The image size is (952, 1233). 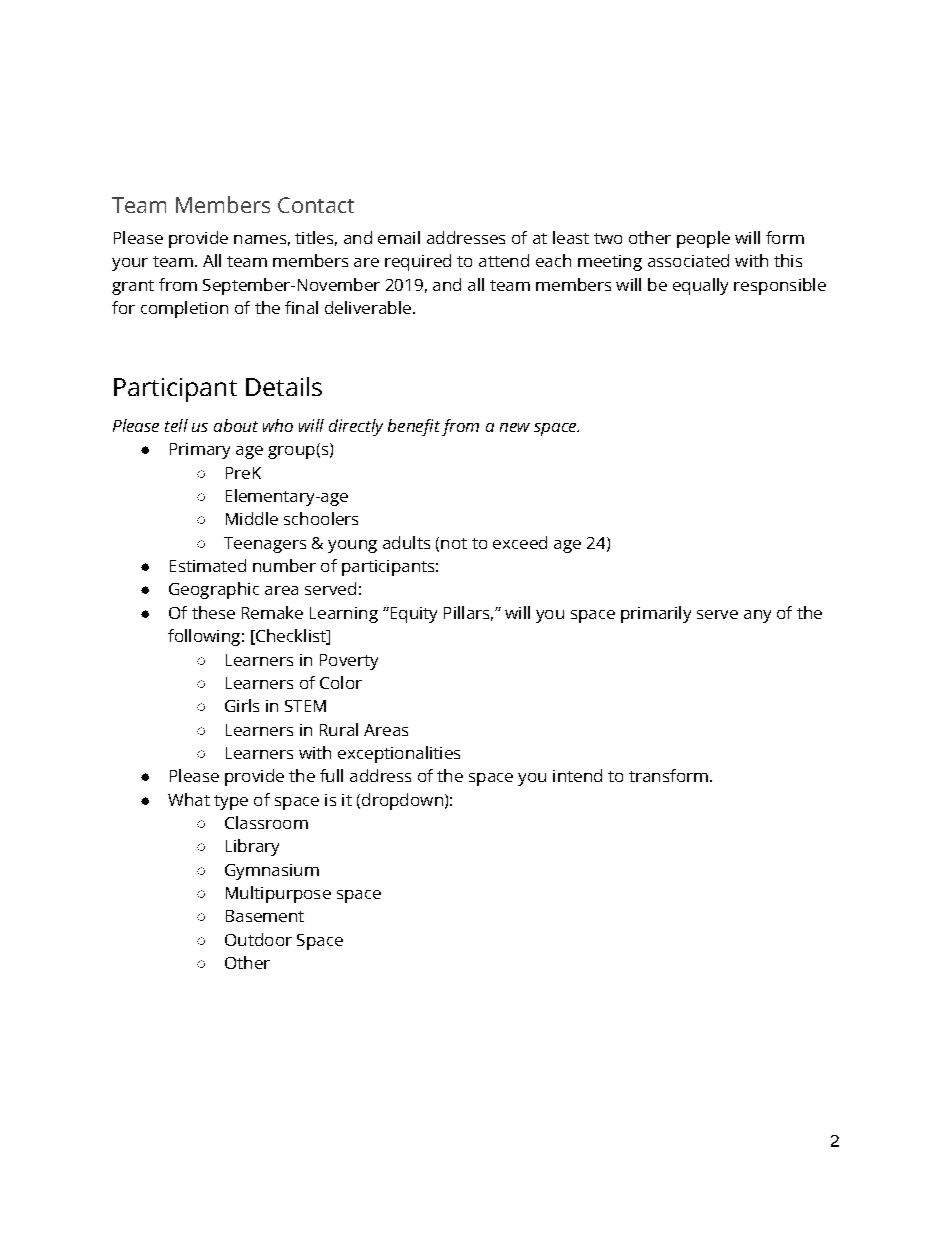 What do you see at coordinates (260, 239) in the document?
I see `names` at bounding box center [260, 239].
